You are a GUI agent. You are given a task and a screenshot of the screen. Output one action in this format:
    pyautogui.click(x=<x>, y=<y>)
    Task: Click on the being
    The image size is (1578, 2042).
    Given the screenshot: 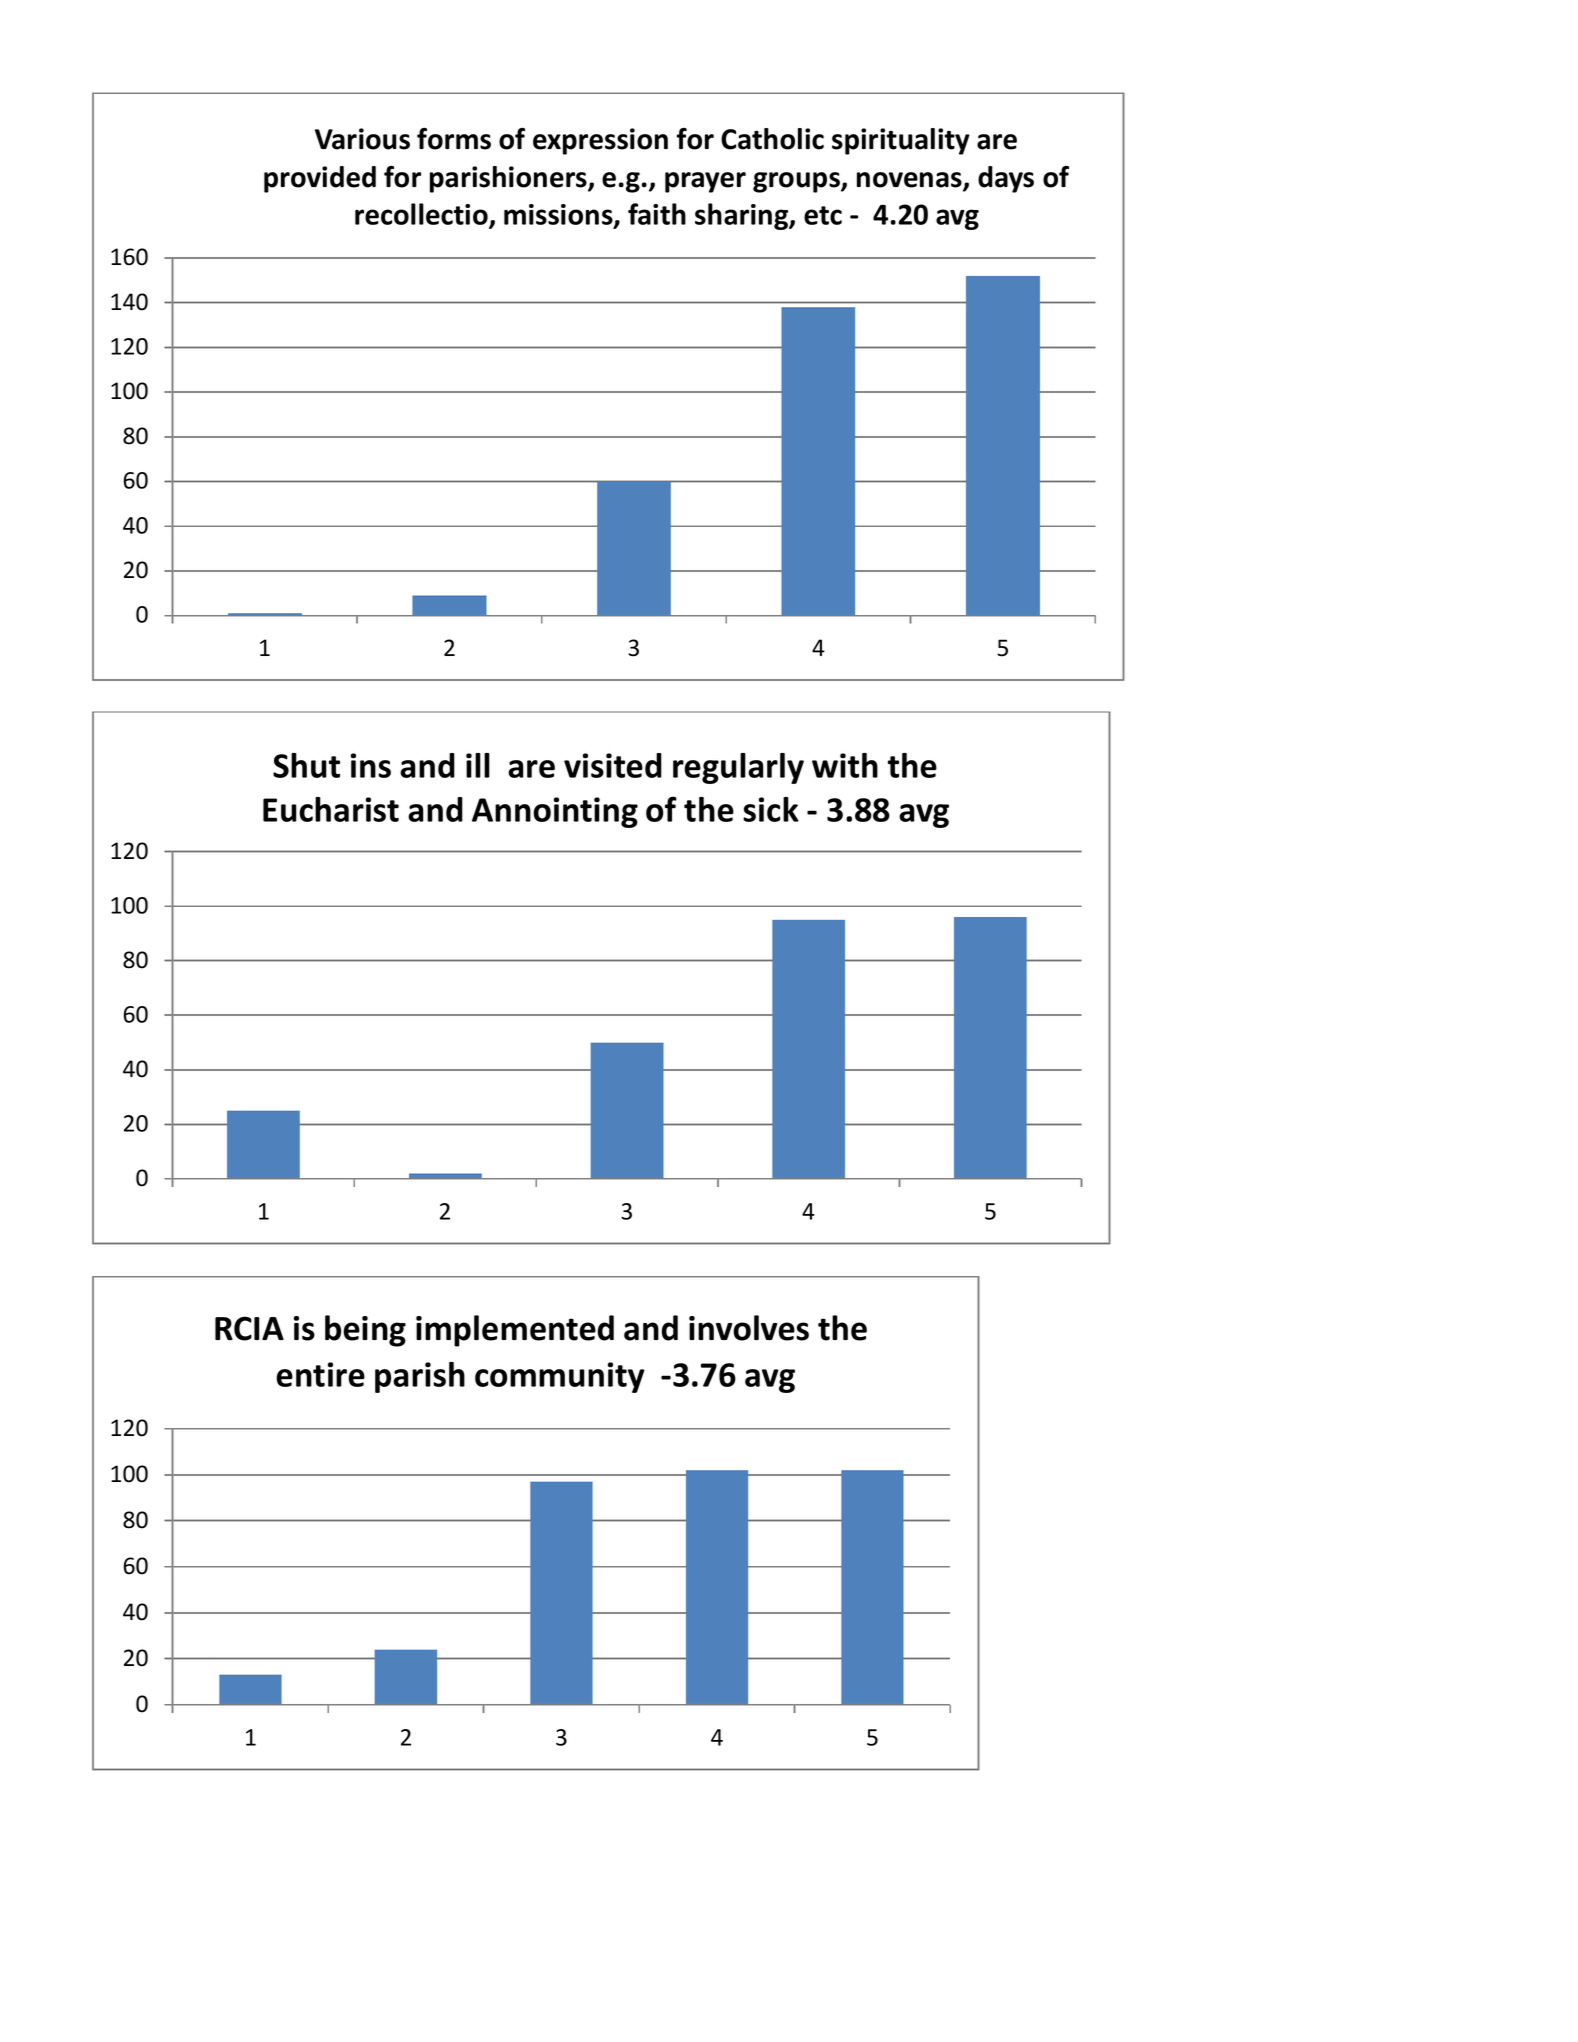 What is the action you would take?
    pyautogui.click(x=365, y=1331)
